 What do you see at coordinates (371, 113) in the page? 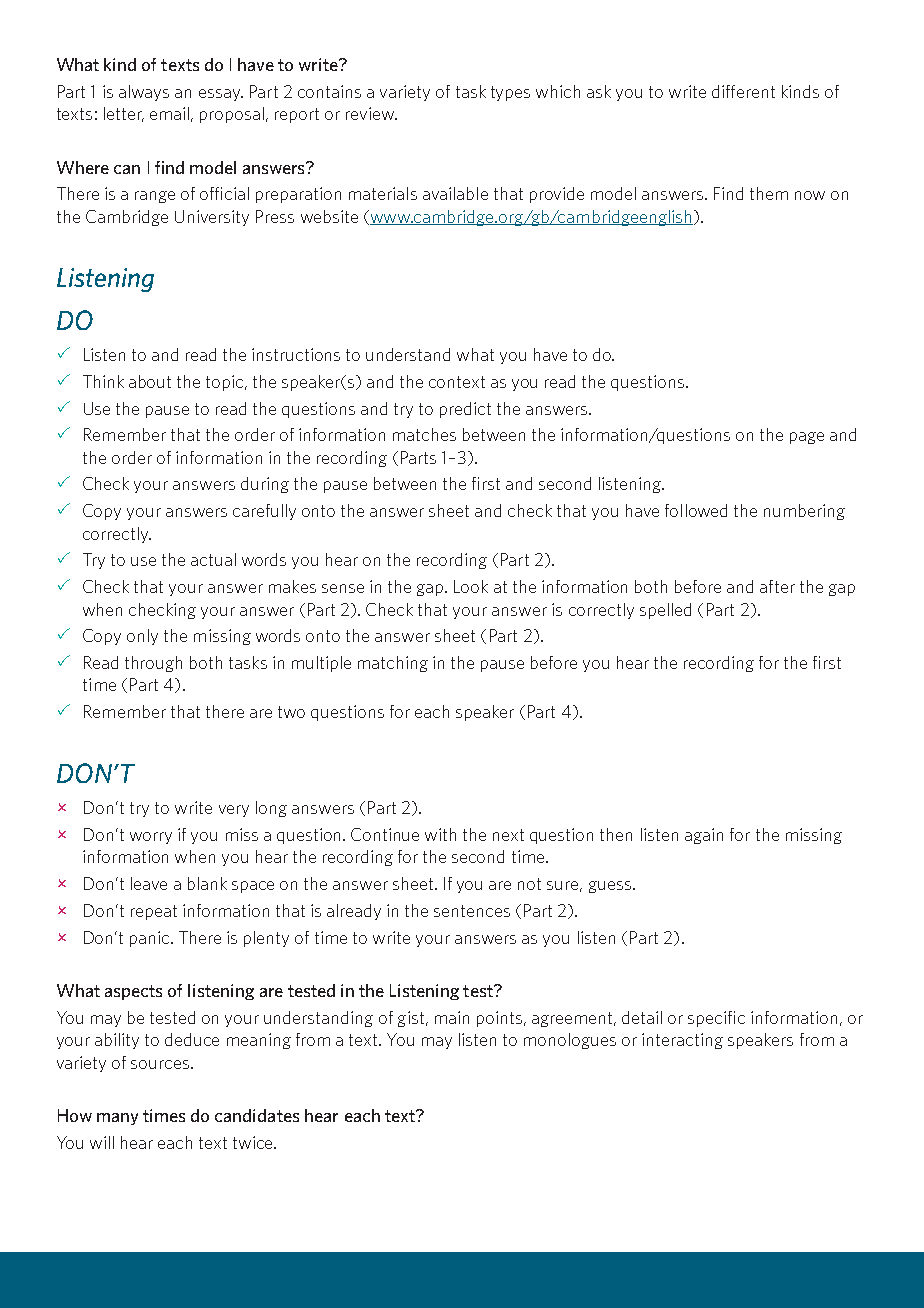
I see `review` at bounding box center [371, 113].
